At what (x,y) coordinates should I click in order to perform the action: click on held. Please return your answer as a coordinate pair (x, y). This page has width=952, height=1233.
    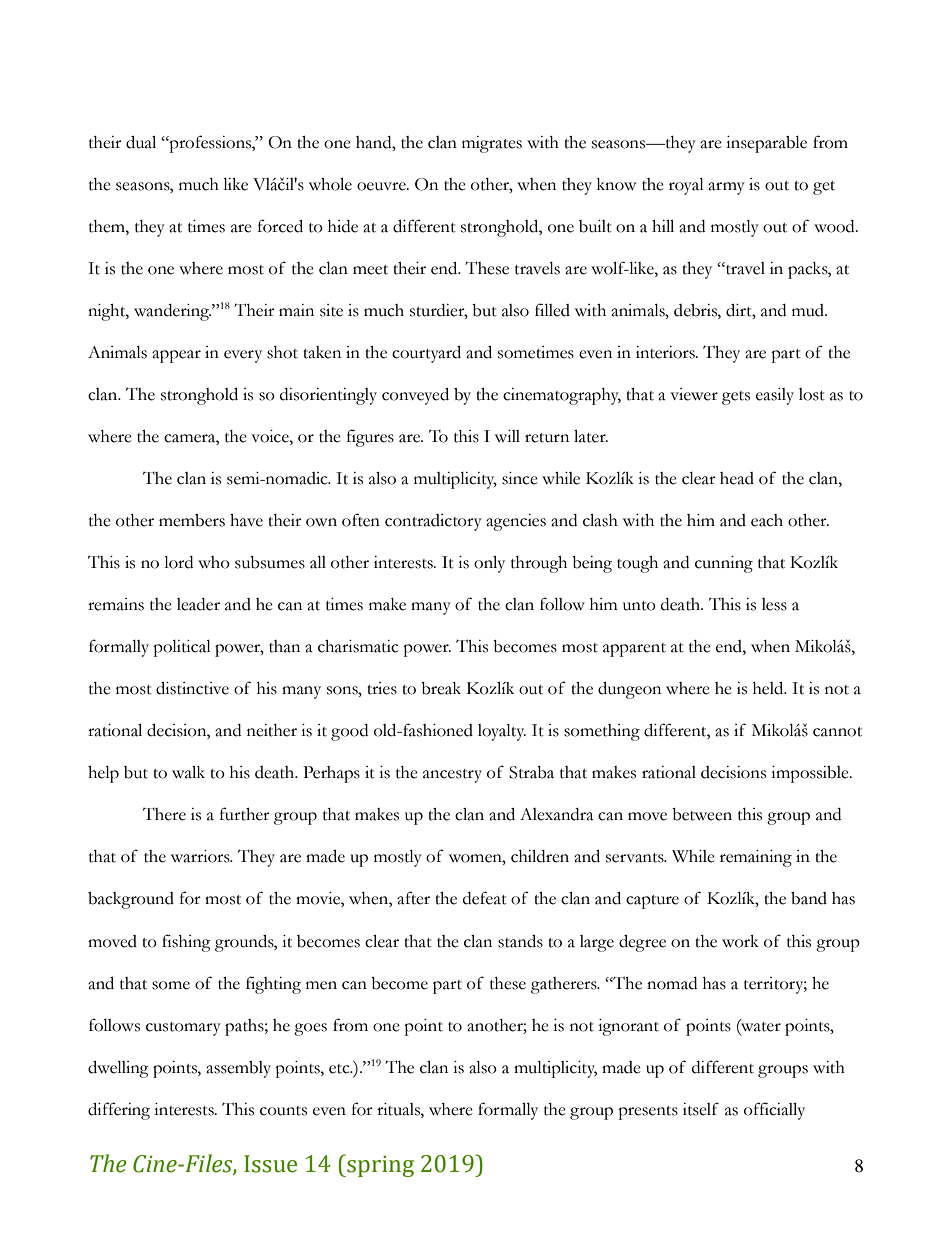
    Looking at the image, I should click on (769, 688).
